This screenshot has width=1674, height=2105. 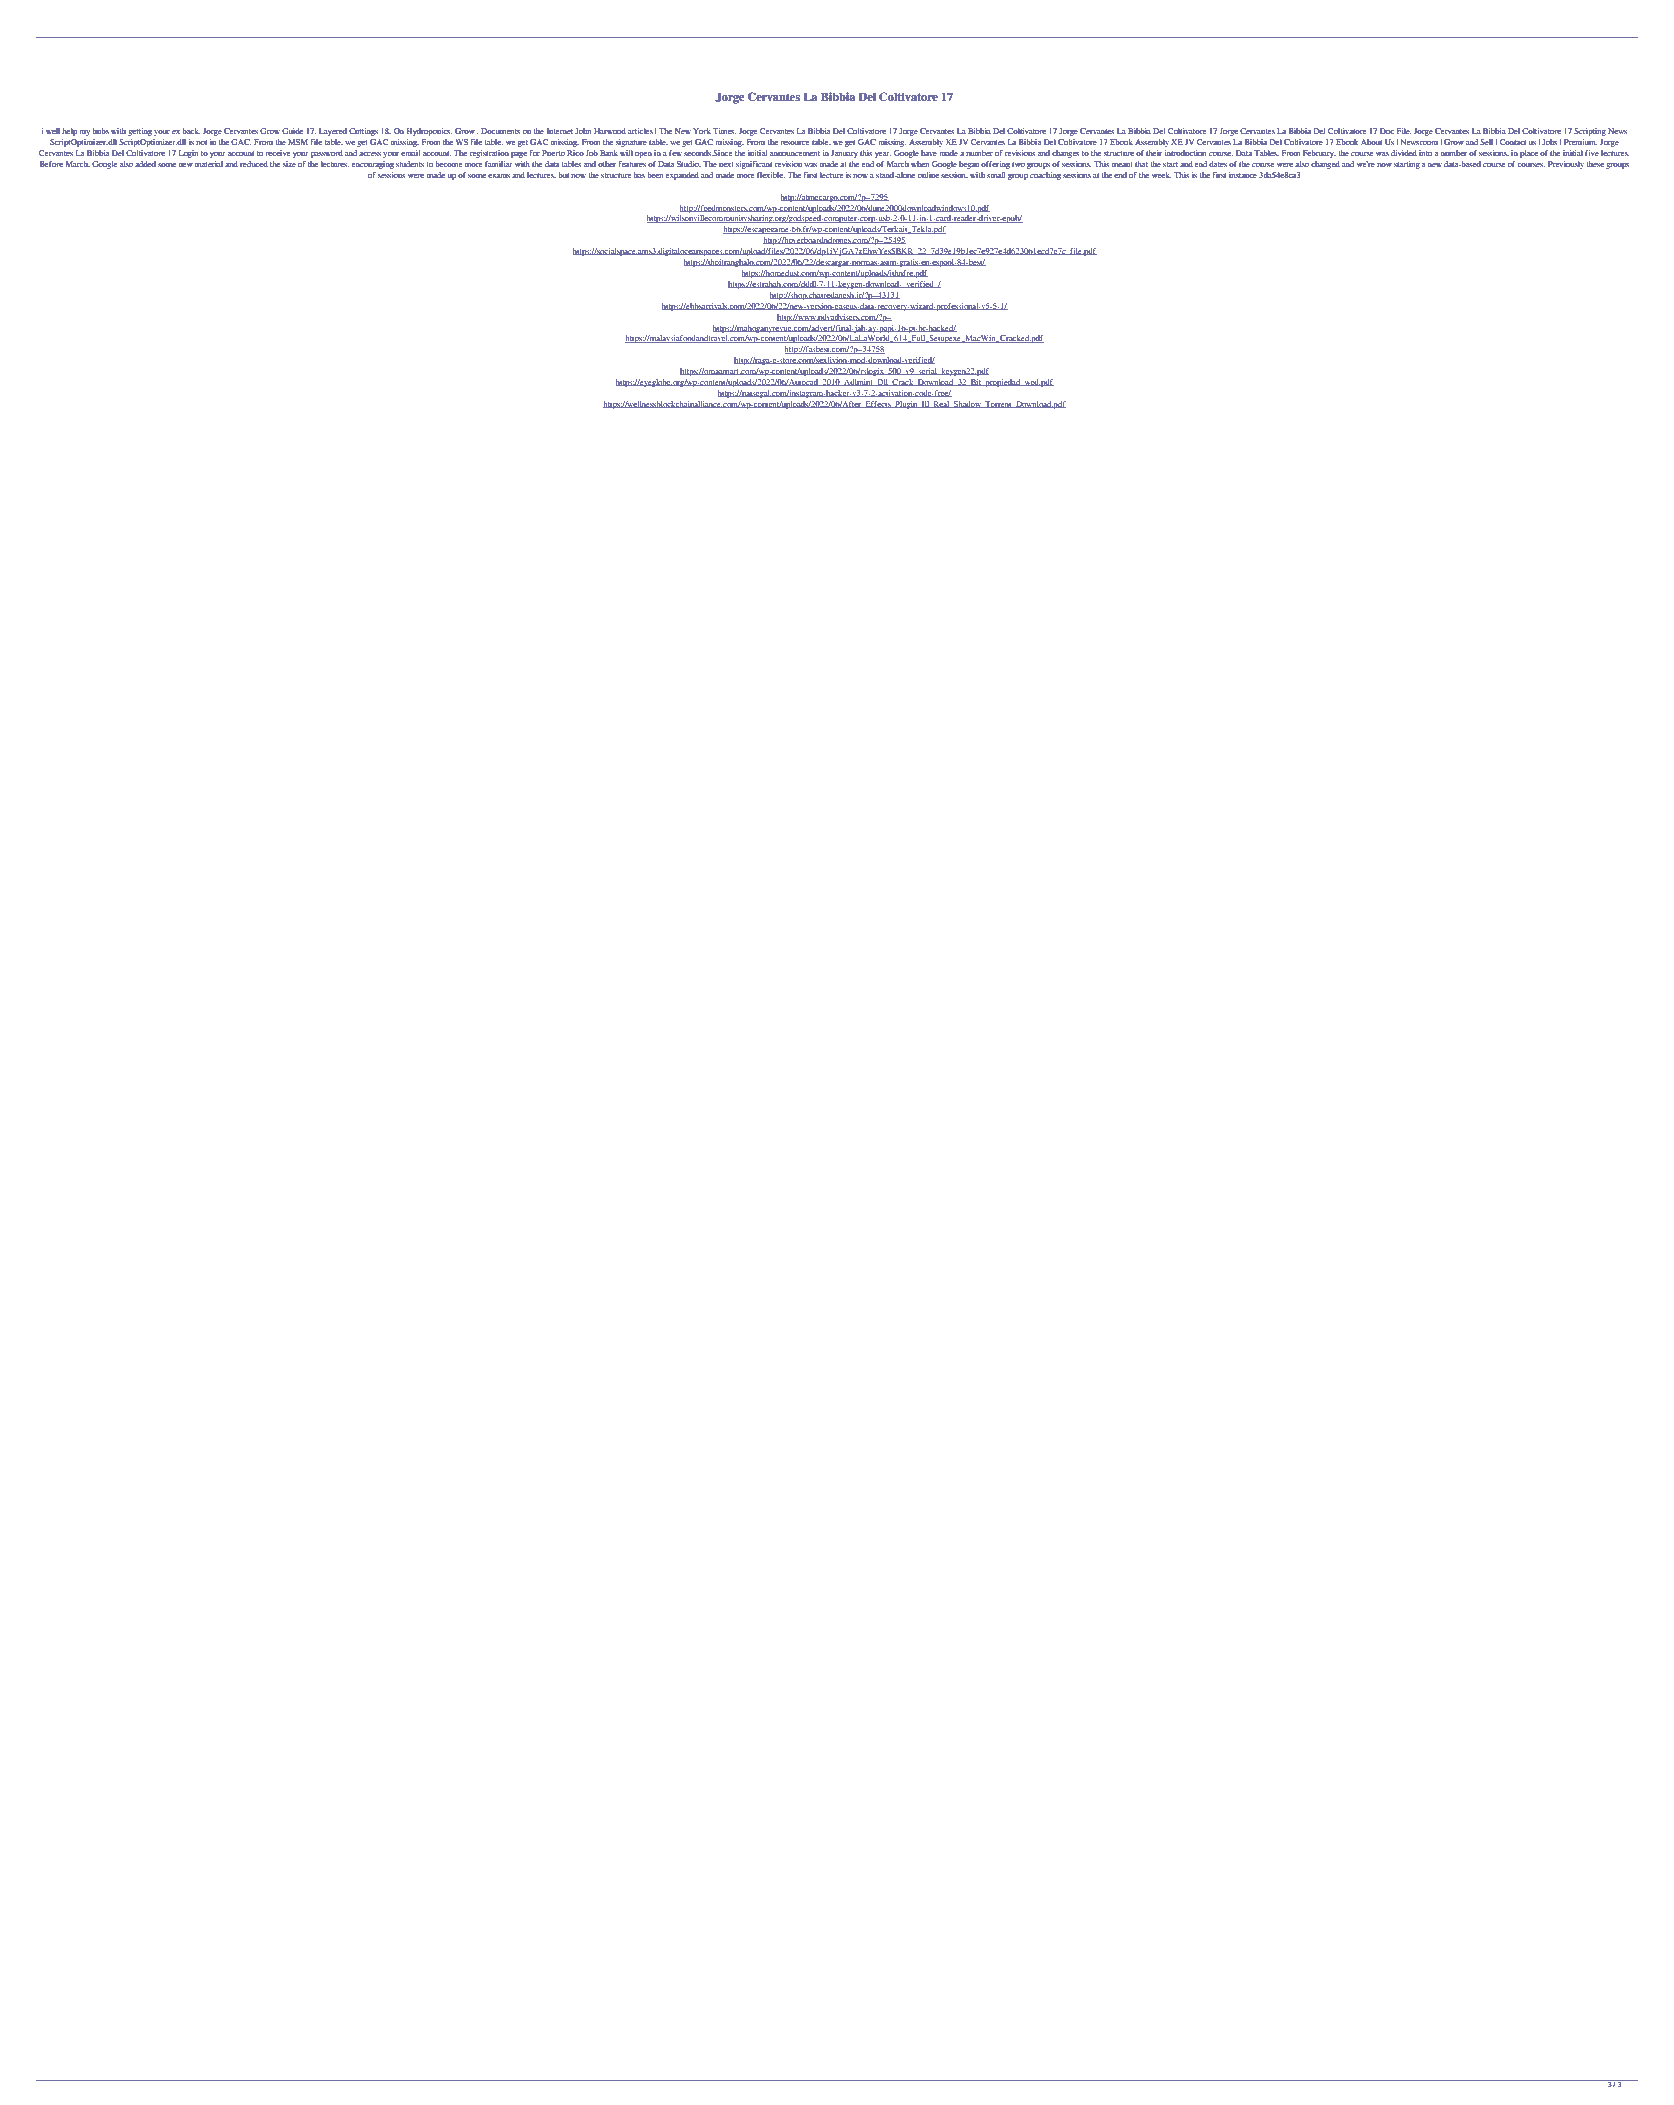 I want to click on changed, so click(x=1325, y=165).
